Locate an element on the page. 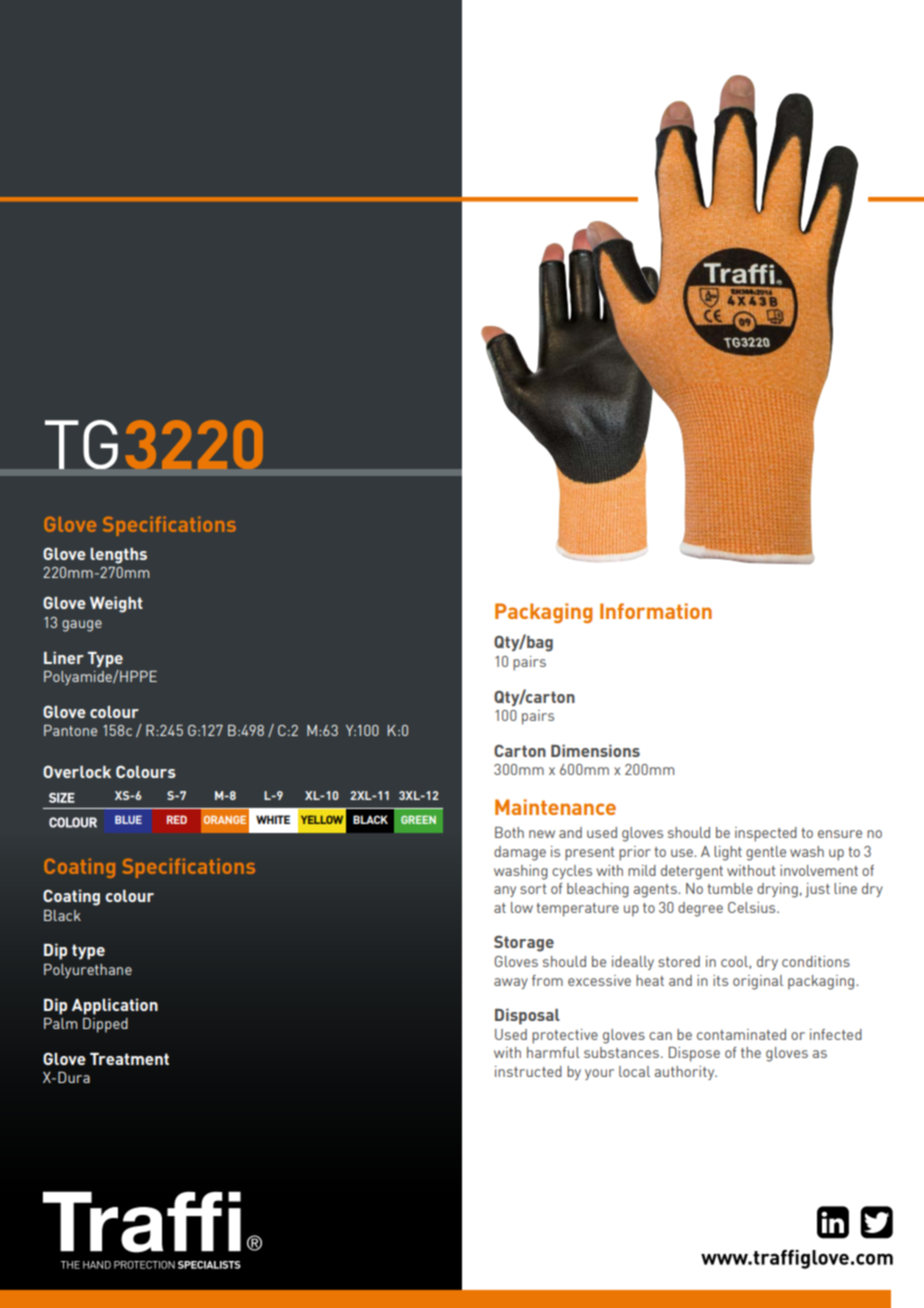 This image has height=1308, width=924. Information is located at coordinates (656, 611).
